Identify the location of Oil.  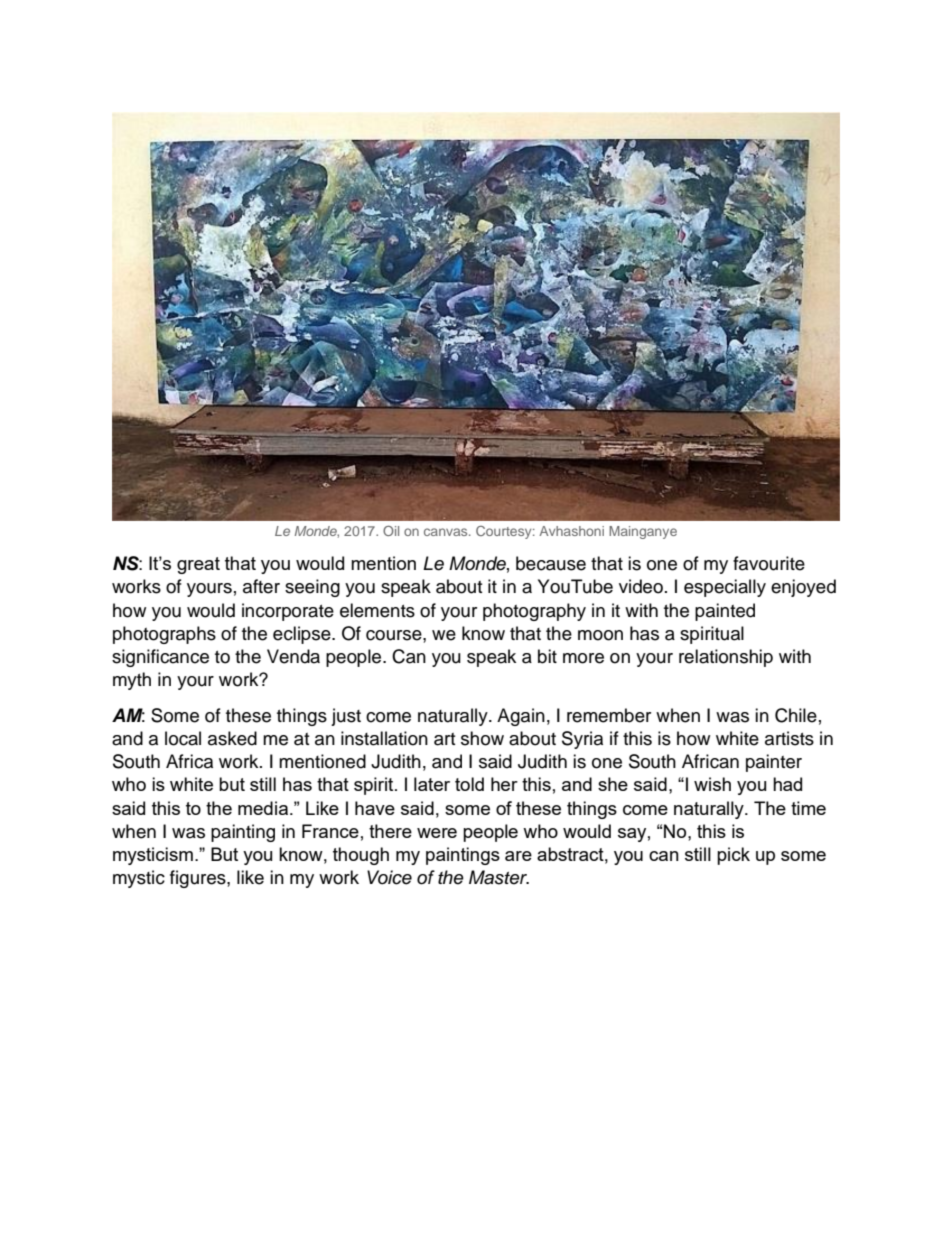
(391, 531).
